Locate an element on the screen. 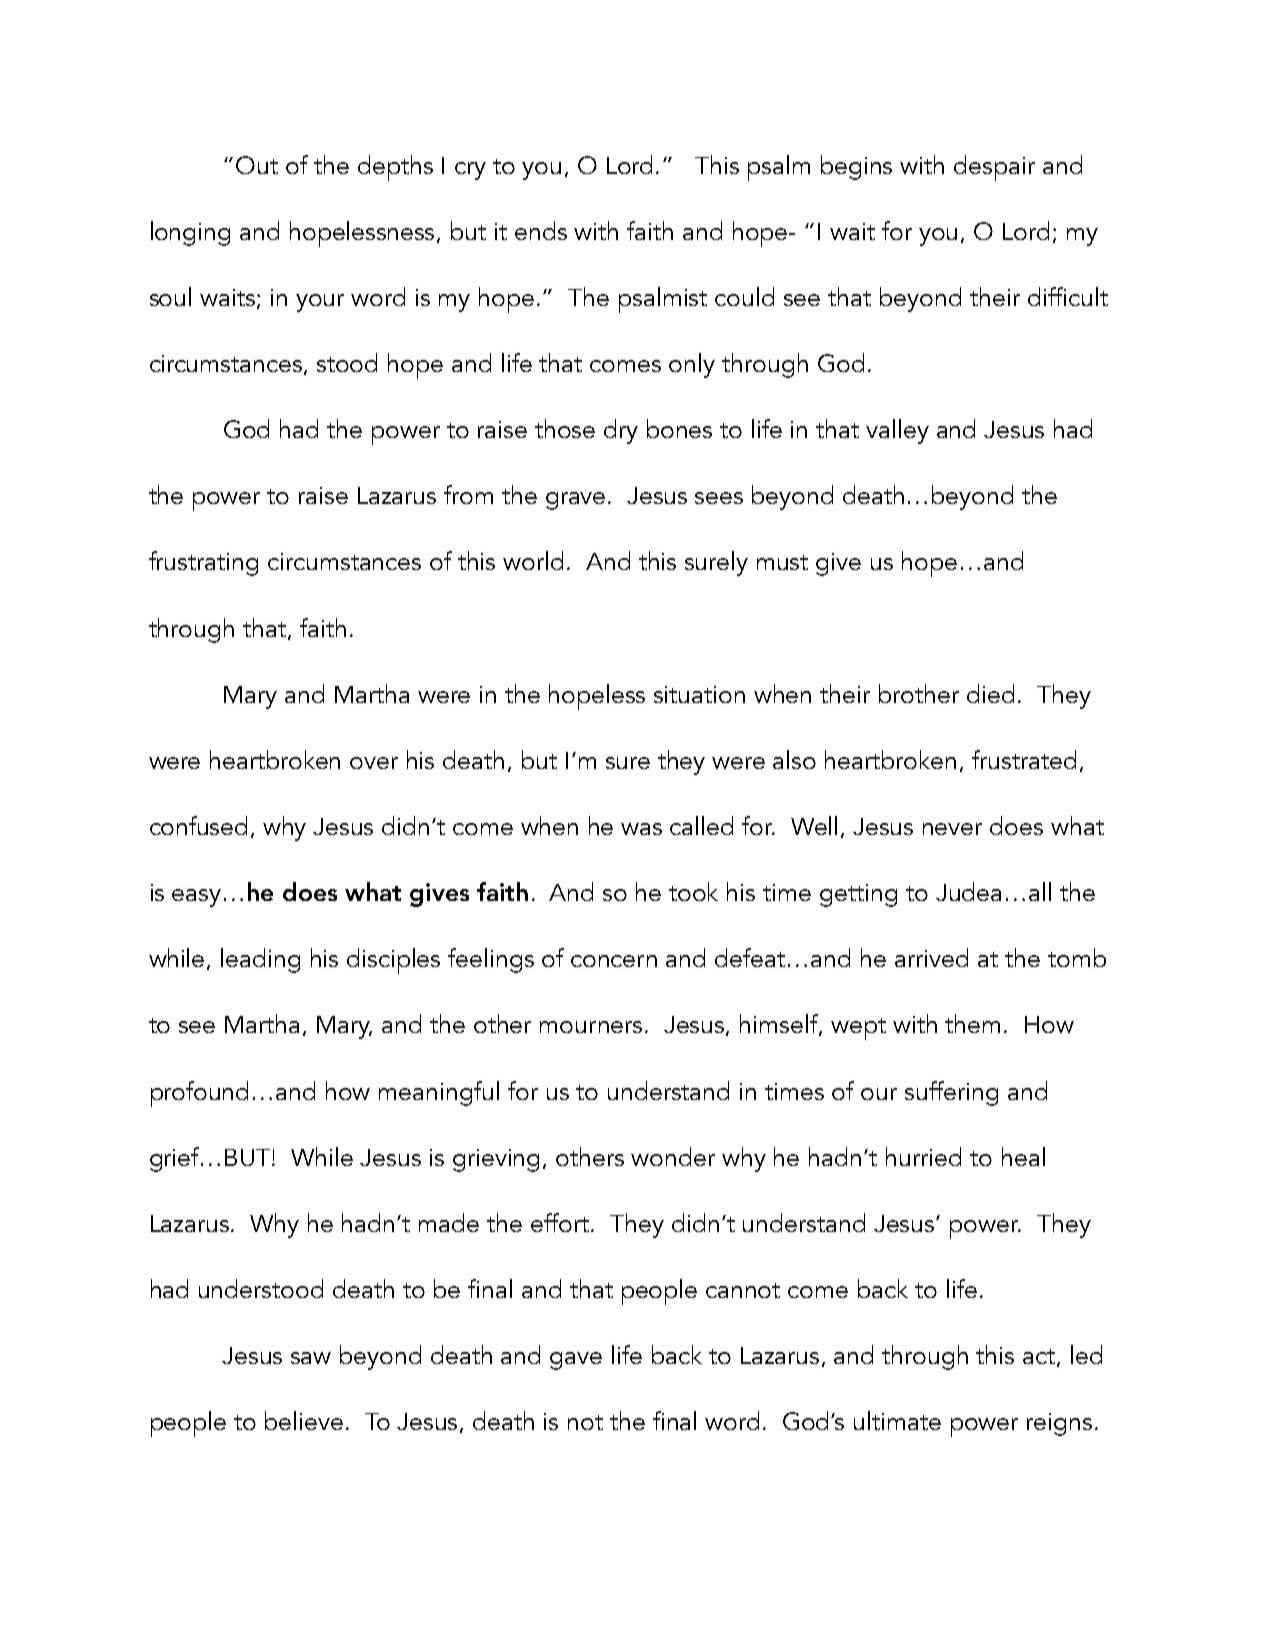  frustrating is located at coordinates (203, 563).
